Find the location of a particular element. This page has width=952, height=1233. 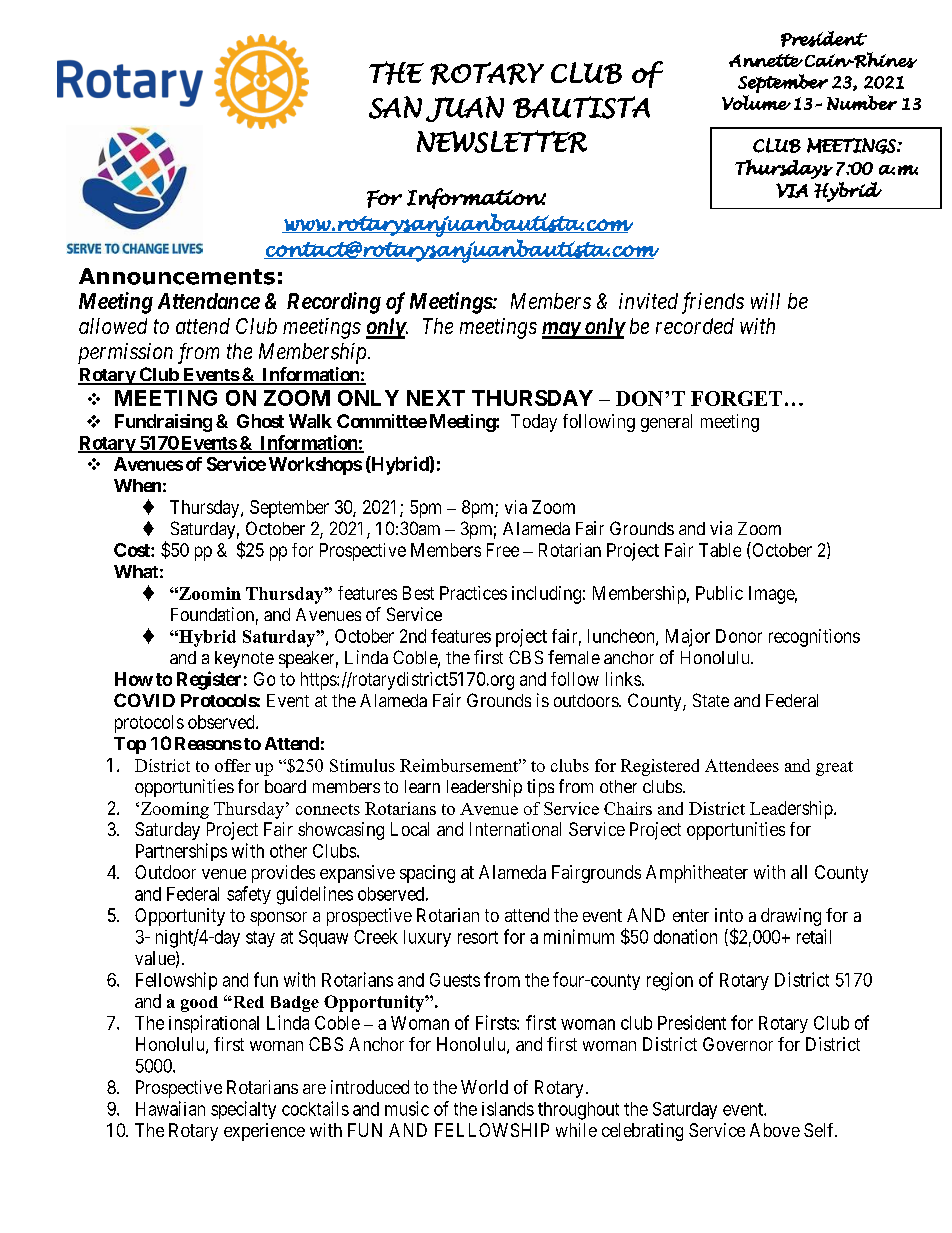

Announcements is located at coordinates (177, 276).
